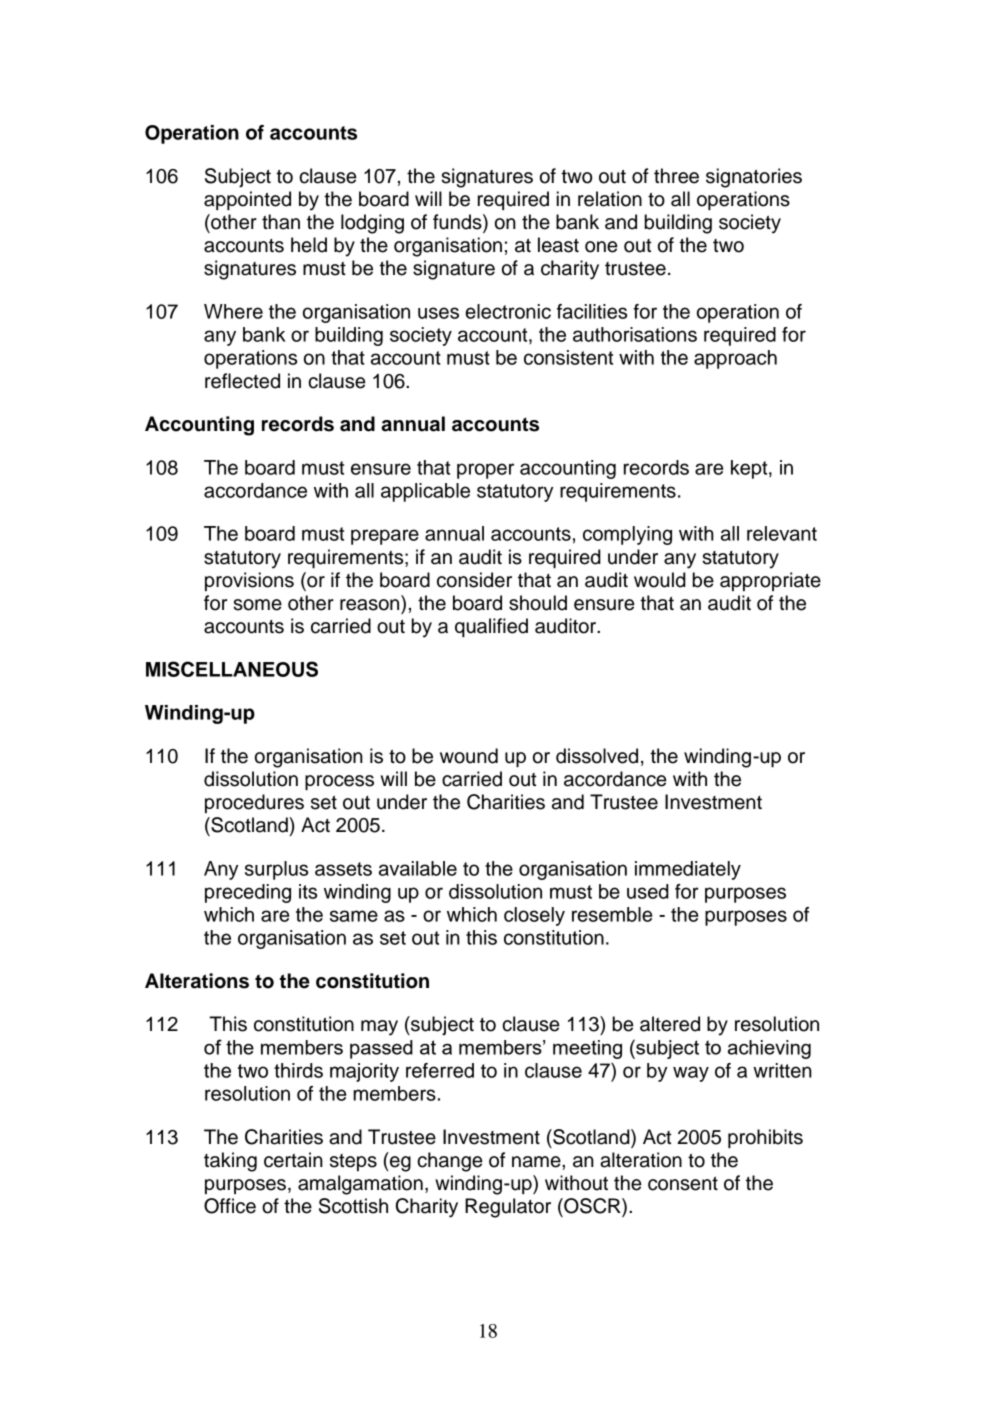  What do you see at coordinates (354, 916) in the screenshot?
I see `same` at bounding box center [354, 916].
